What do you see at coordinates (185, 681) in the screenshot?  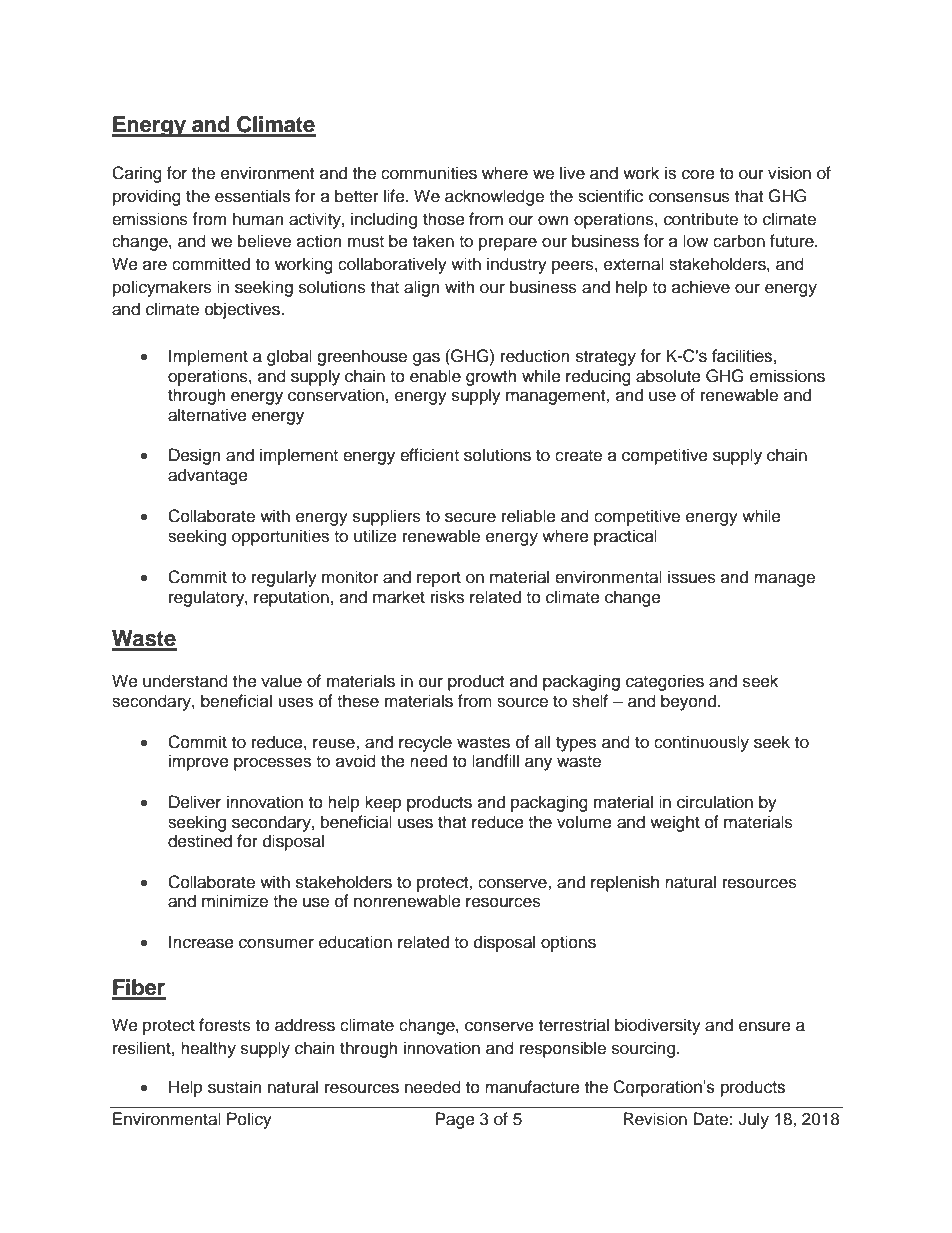 I see `understand` at bounding box center [185, 681].
